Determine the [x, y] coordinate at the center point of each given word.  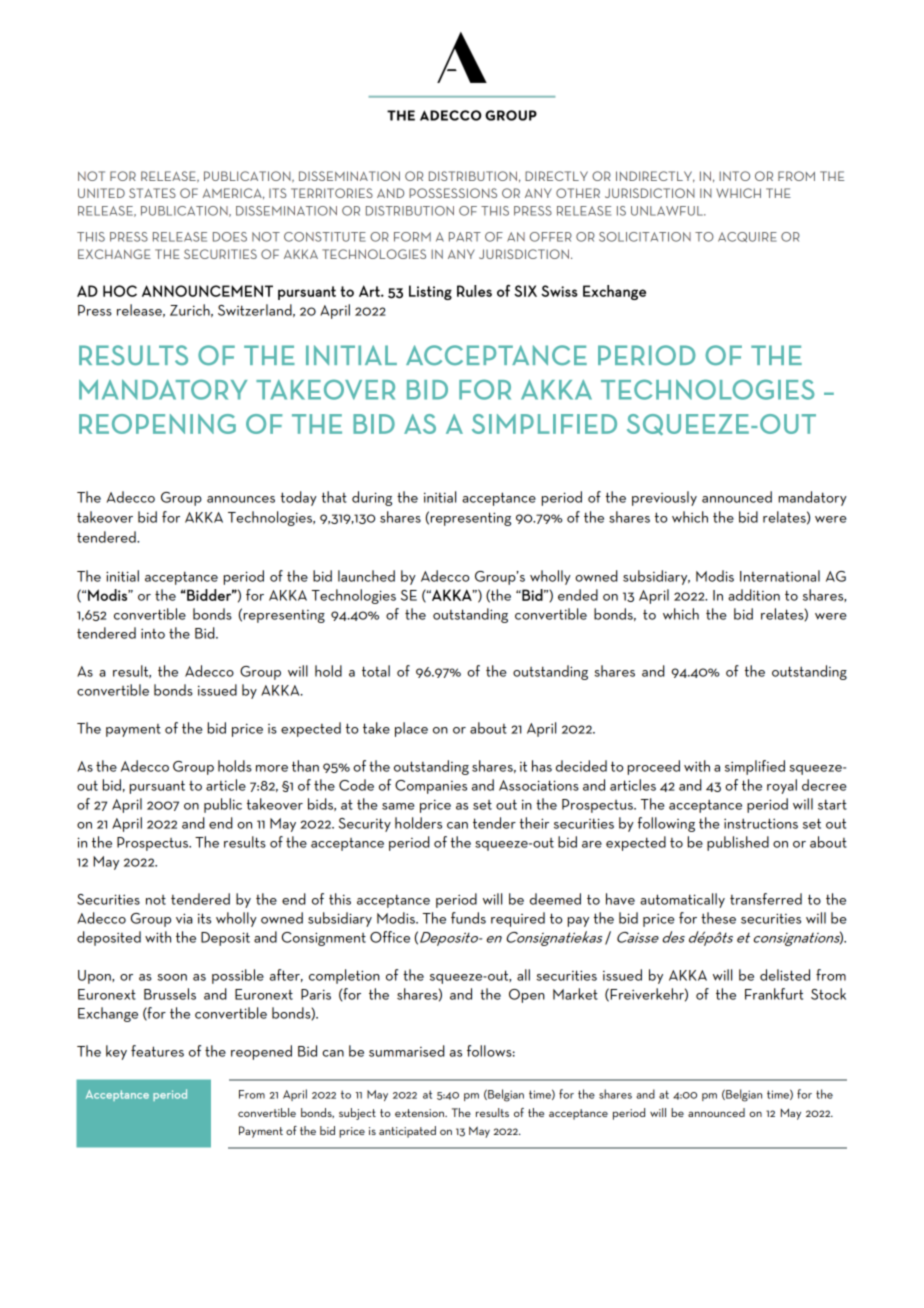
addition [754, 595]
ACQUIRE [747, 237]
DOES [230, 237]
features [157, 1051]
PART [465, 237]
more [272, 768]
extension [420, 1113]
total [376, 671]
